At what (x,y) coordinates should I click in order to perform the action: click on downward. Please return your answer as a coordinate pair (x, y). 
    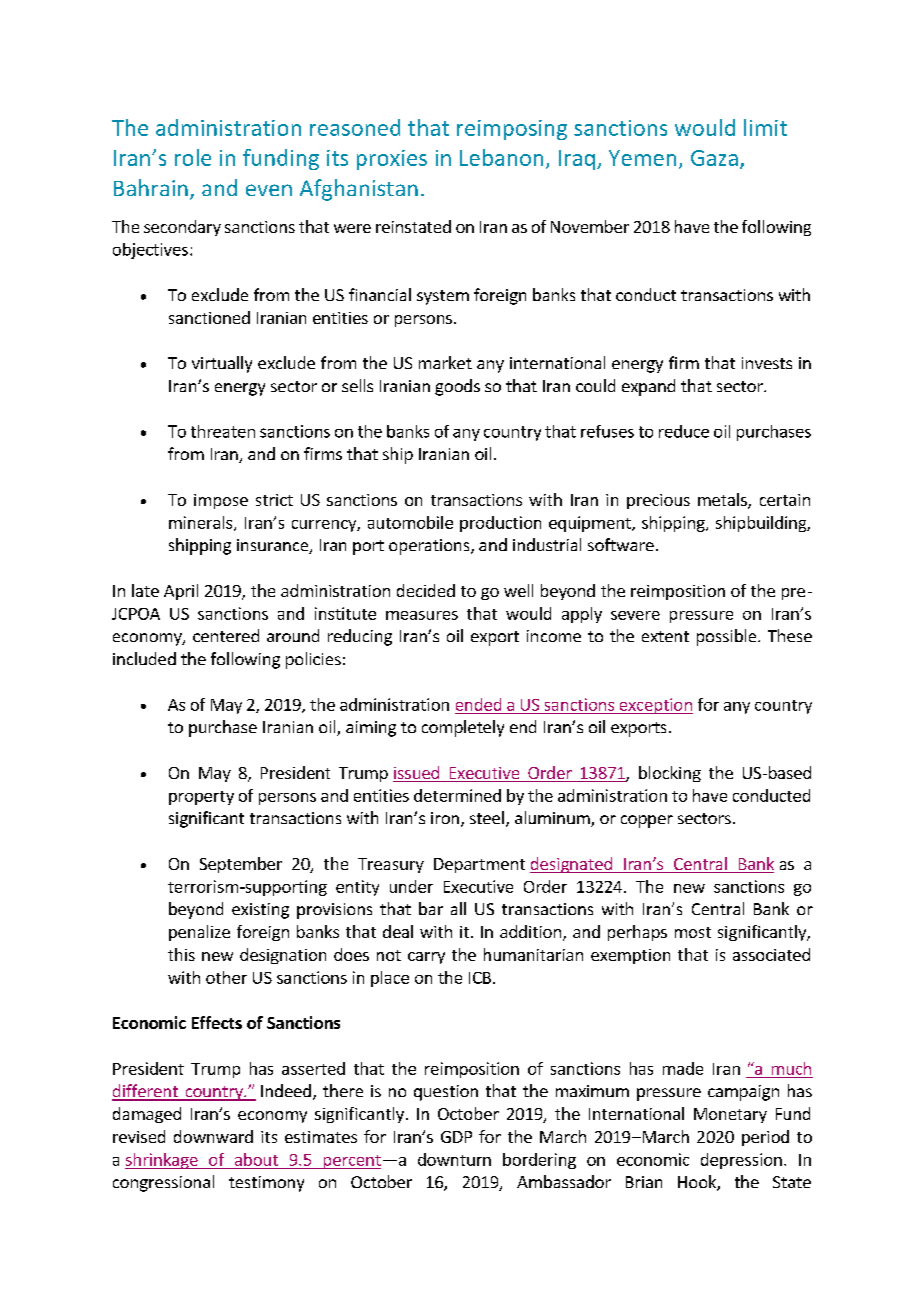
    Looking at the image, I should click on (213, 1136).
